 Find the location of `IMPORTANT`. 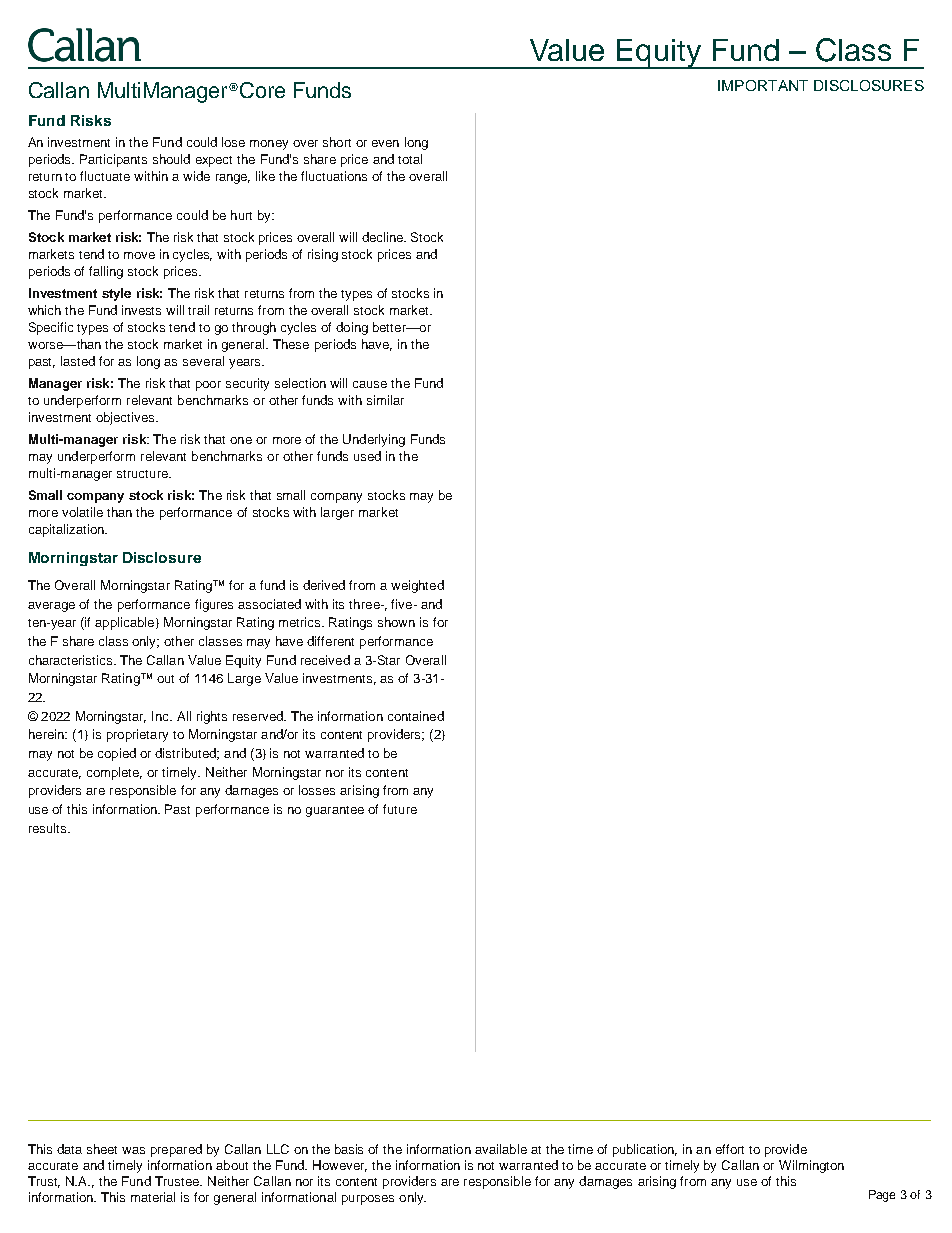

IMPORTANT is located at coordinates (763, 85).
